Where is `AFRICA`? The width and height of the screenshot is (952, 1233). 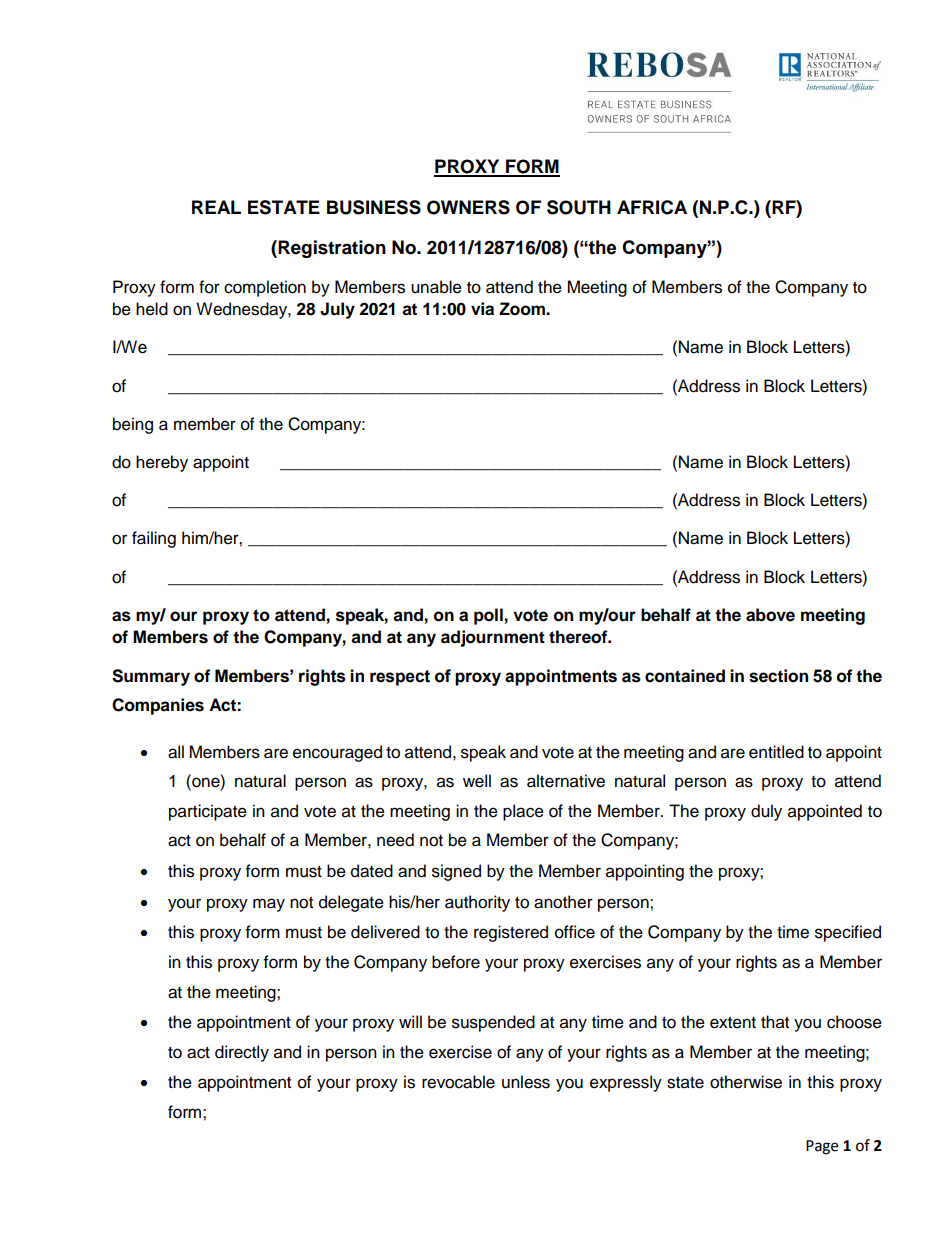
AFRICA is located at coordinates (652, 207).
